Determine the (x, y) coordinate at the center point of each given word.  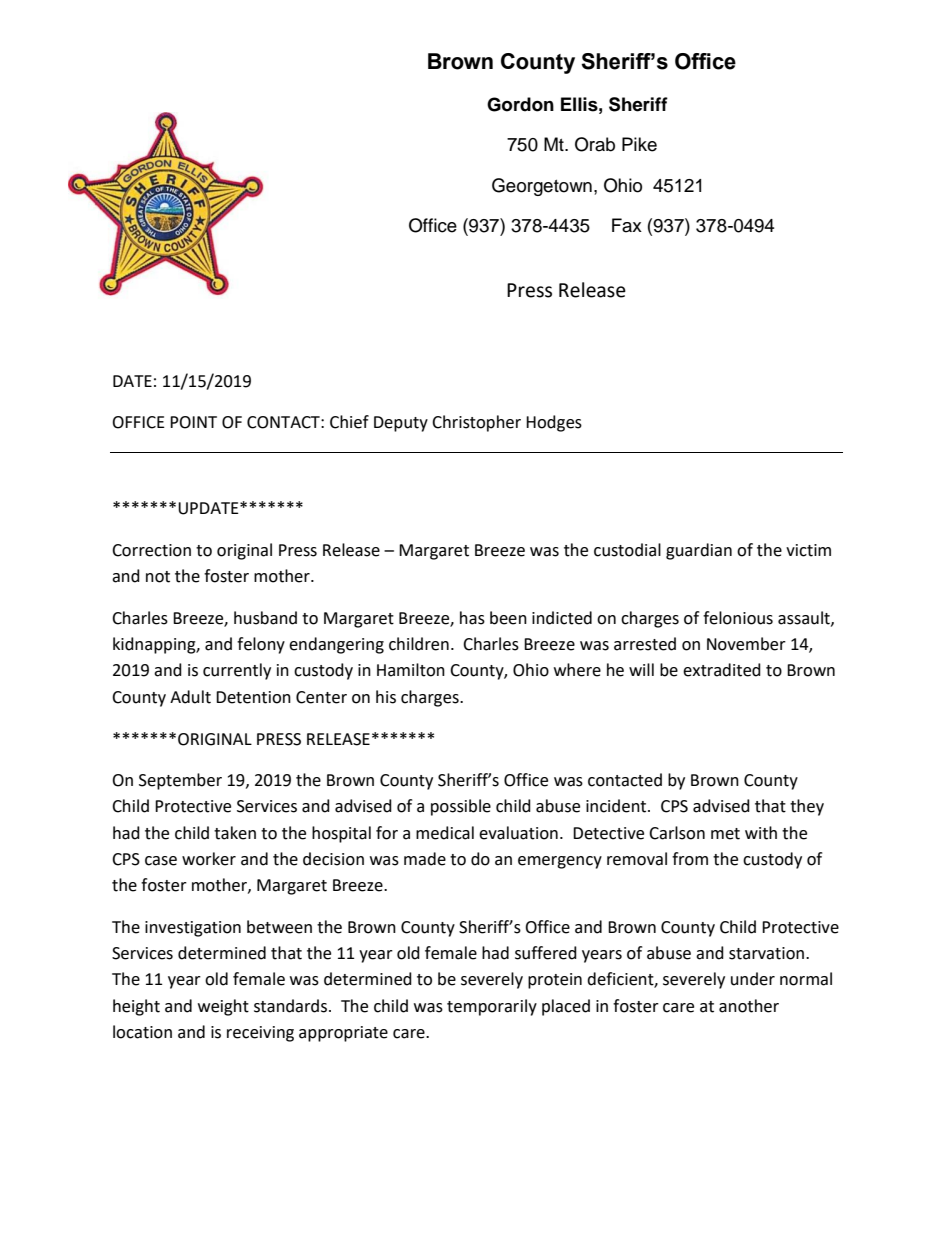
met (725, 834)
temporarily (492, 1007)
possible (461, 807)
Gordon (520, 104)
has (472, 618)
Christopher (476, 423)
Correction (151, 550)
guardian (699, 551)
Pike (639, 144)
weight (223, 1007)
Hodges (554, 423)
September (180, 781)
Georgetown (542, 187)
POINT (193, 422)
